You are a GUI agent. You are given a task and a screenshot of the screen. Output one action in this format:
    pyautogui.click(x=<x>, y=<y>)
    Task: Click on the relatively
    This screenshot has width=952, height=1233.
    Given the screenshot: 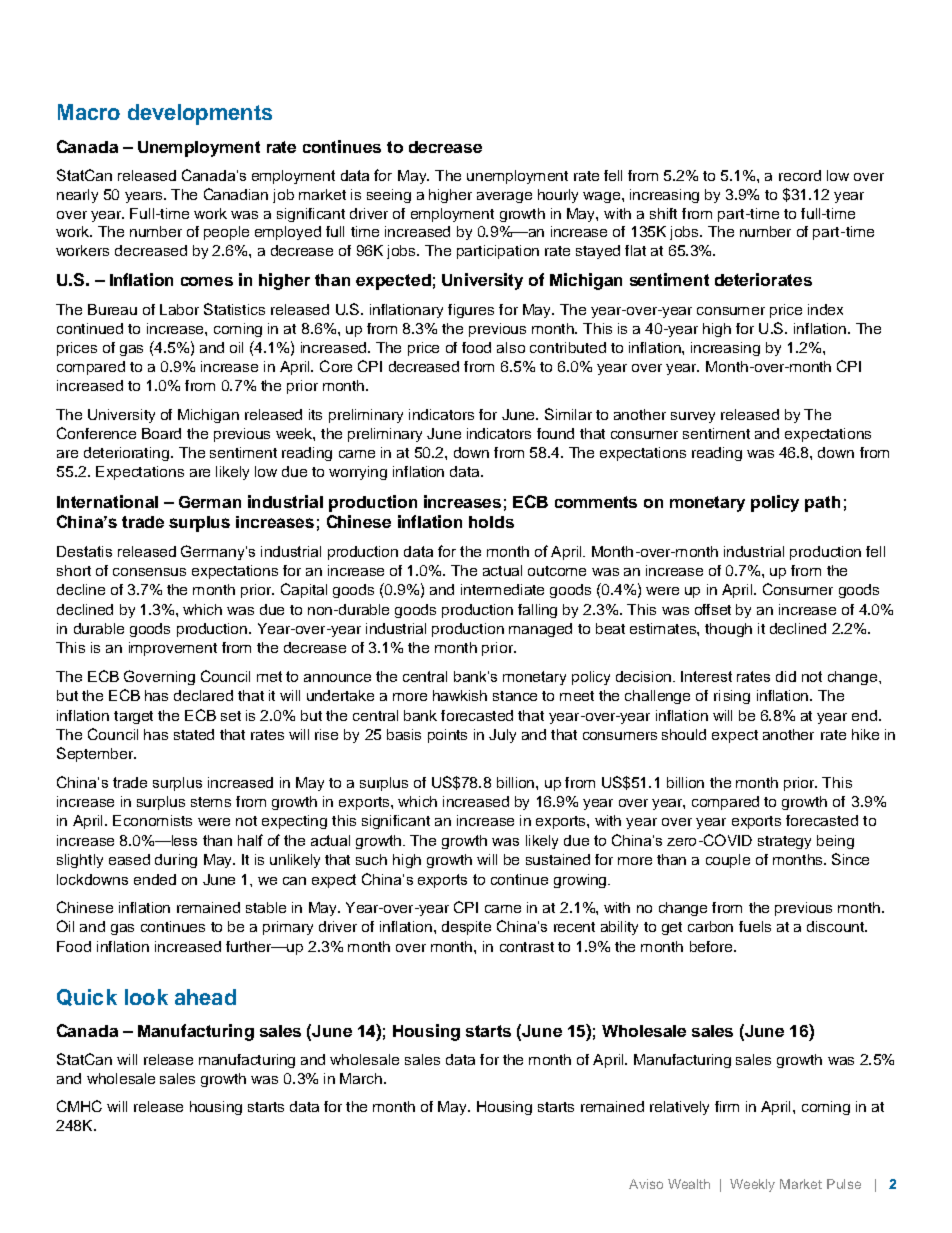 What is the action you would take?
    pyautogui.click(x=679, y=1108)
